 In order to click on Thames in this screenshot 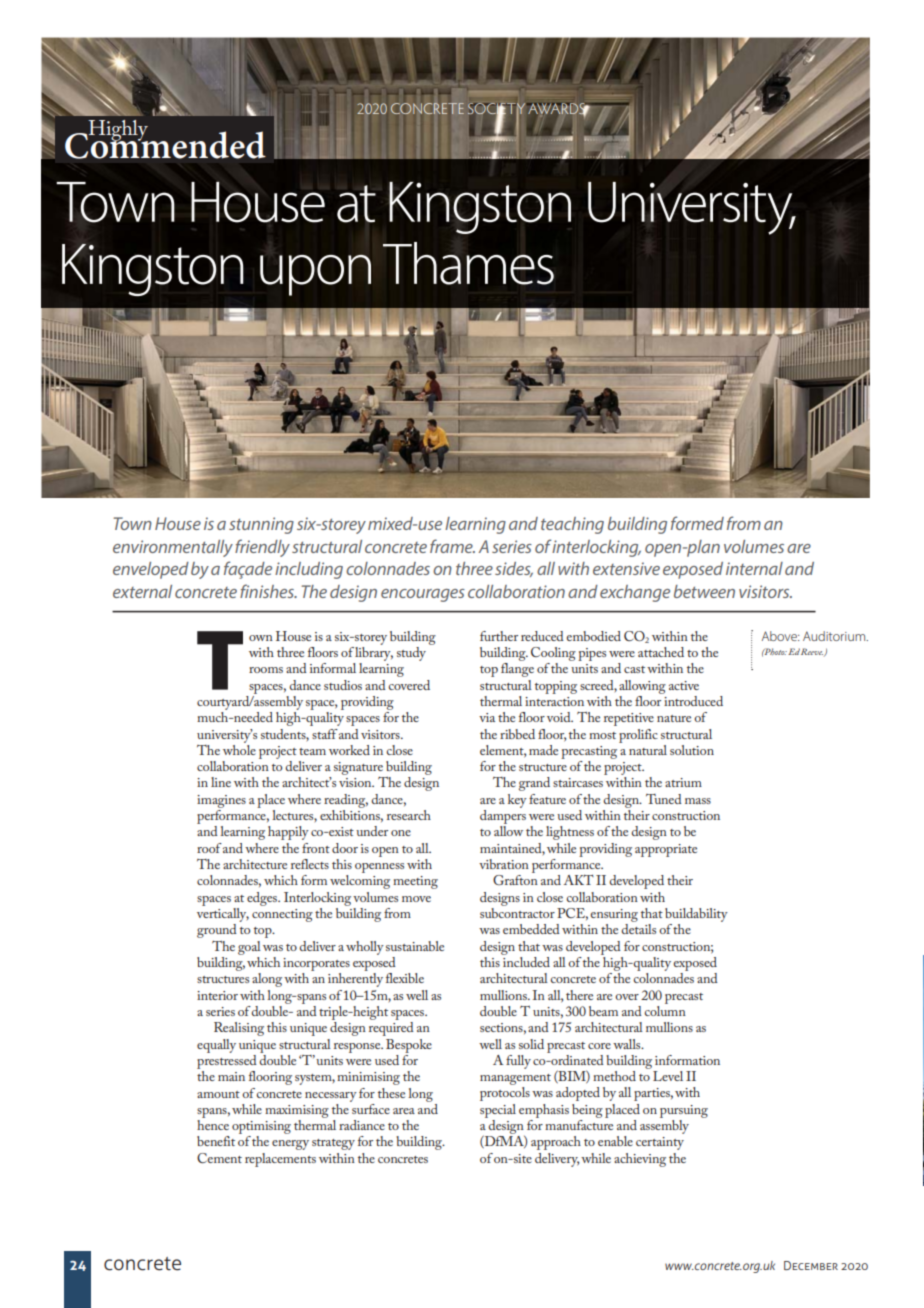, I will do `click(468, 263)`.
